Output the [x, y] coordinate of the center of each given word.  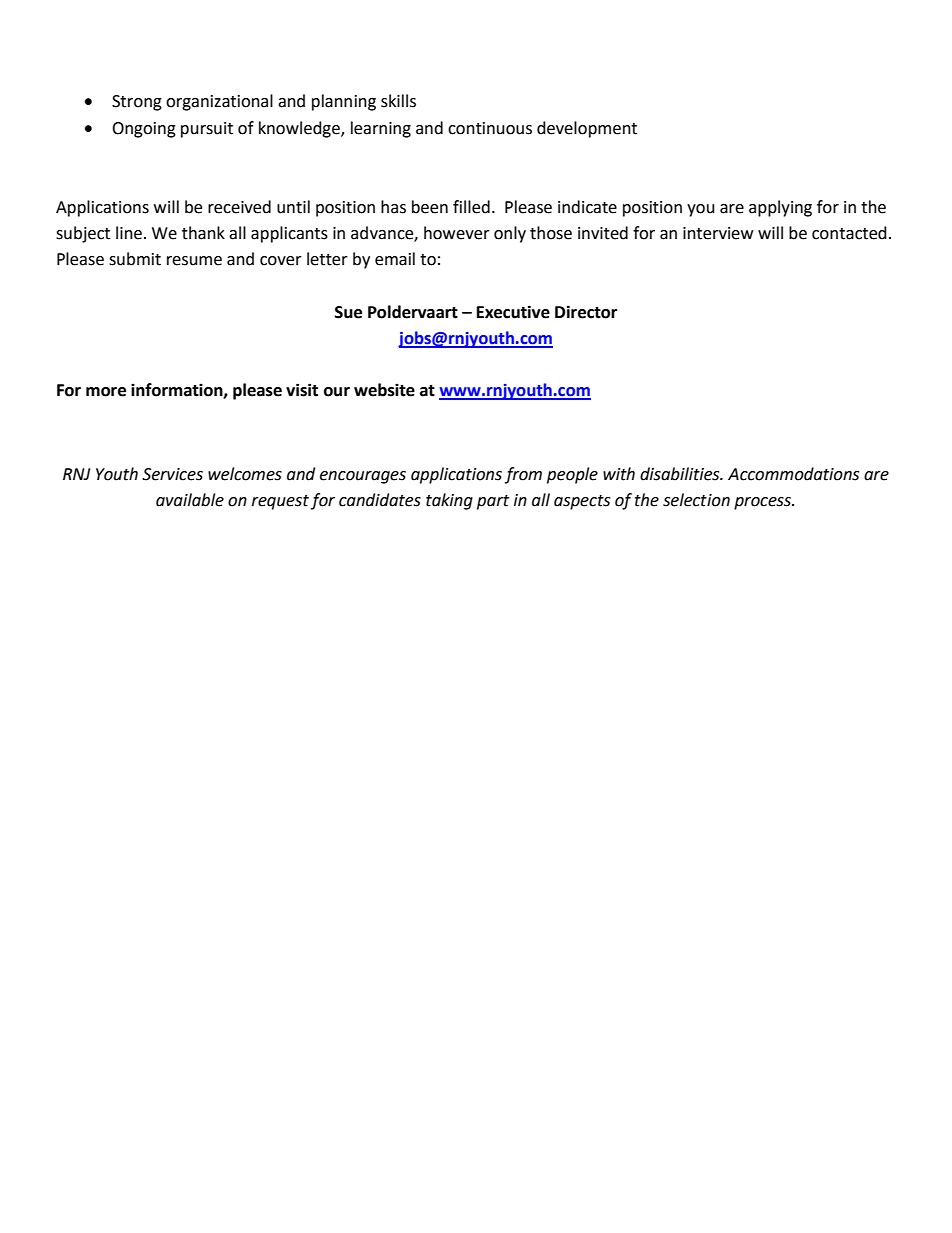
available [190, 500]
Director [586, 312]
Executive [513, 312]
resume [194, 261]
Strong [137, 103]
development [587, 129]
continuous [490, 128]
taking [449, 501]
